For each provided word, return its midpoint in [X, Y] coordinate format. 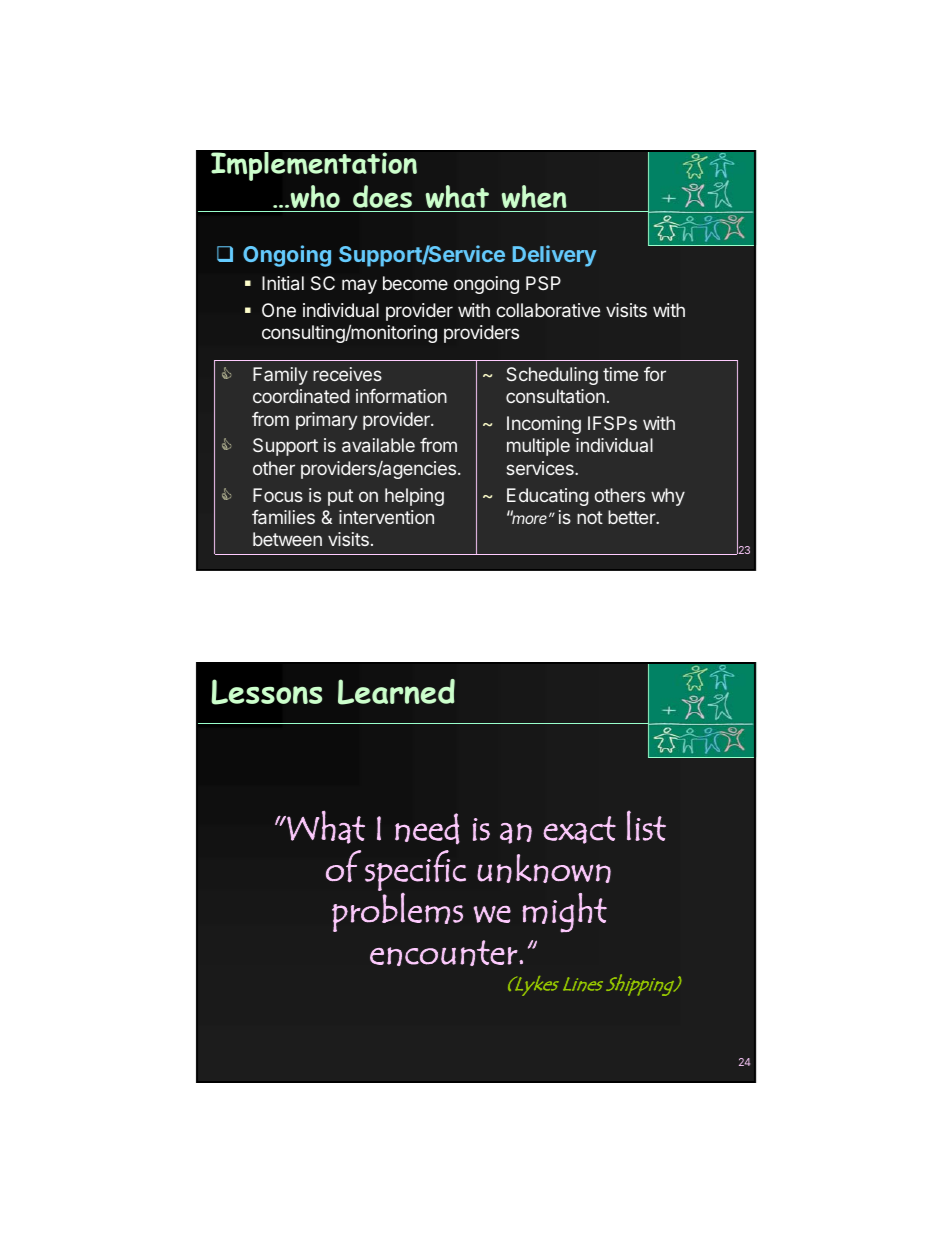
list [646, 825]
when [534, 196]
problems [397, 912]
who [315, 196]
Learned [396, 692]
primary [326, 421]
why [668, 497]
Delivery [554, 256]
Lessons [266, 692]
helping [414, 497]
